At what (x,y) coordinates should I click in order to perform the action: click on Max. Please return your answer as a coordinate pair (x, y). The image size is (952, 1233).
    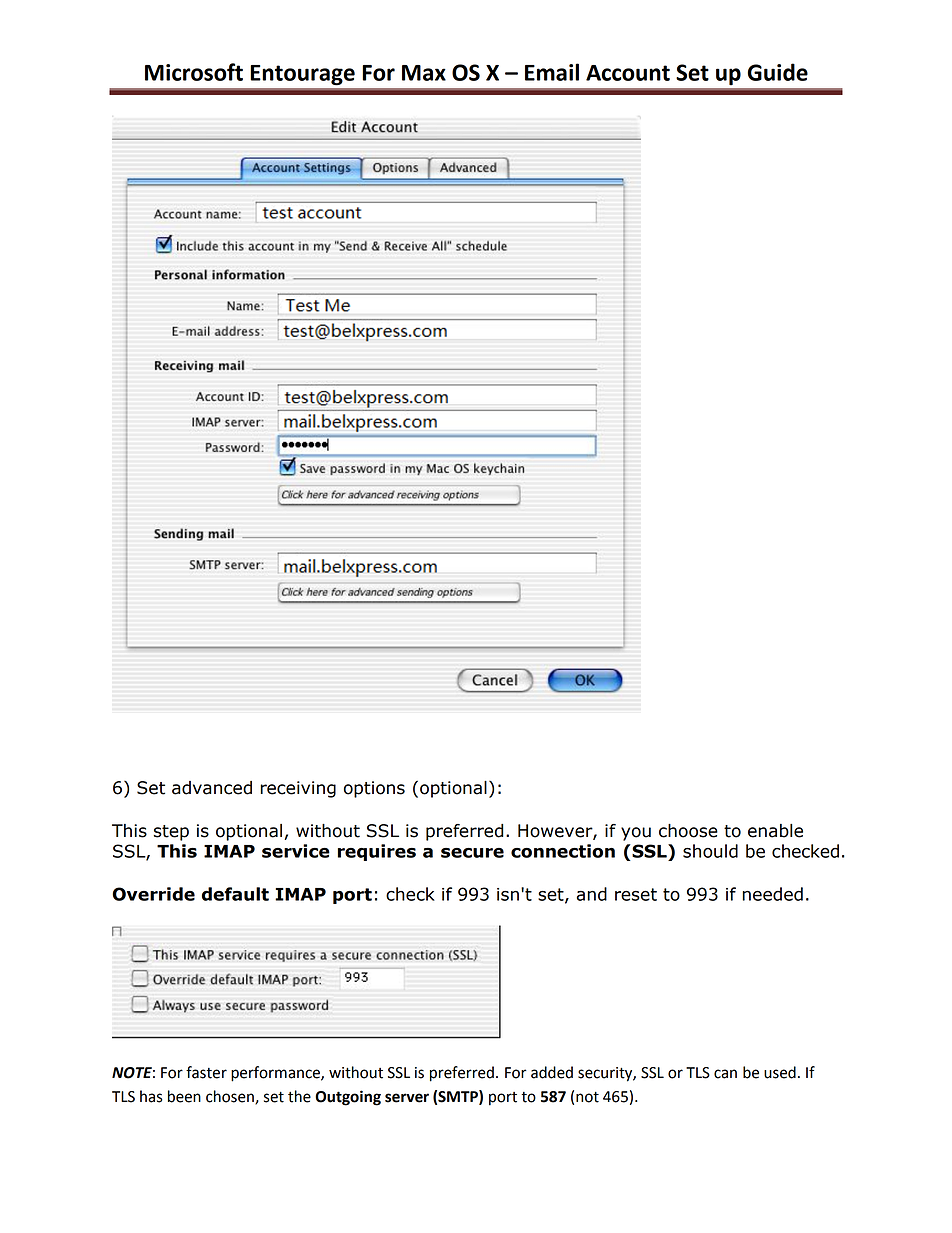
    Looking at the image, I should click on (424, 73).
